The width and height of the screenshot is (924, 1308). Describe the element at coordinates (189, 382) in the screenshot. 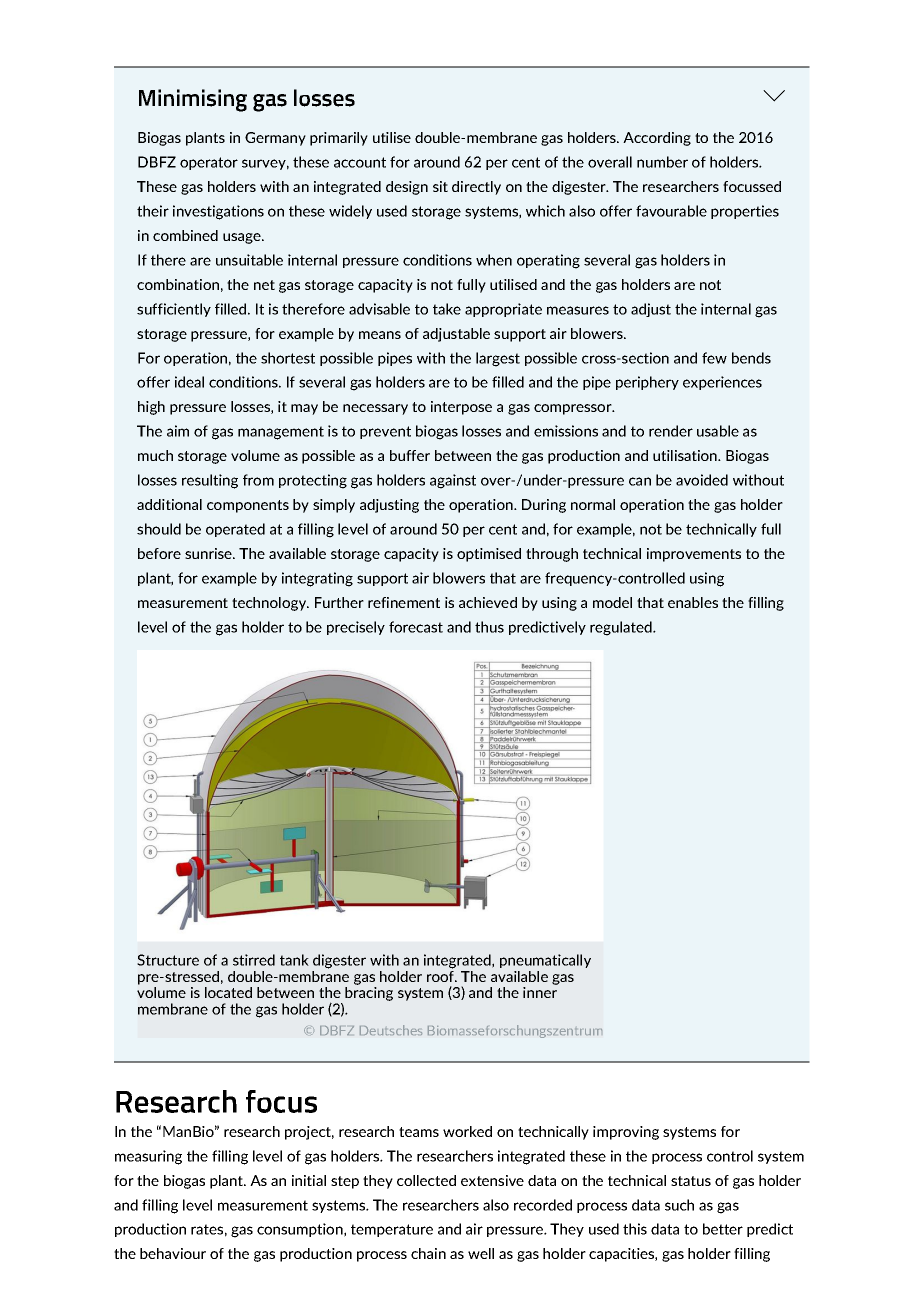

I see `ideal` at that location.
